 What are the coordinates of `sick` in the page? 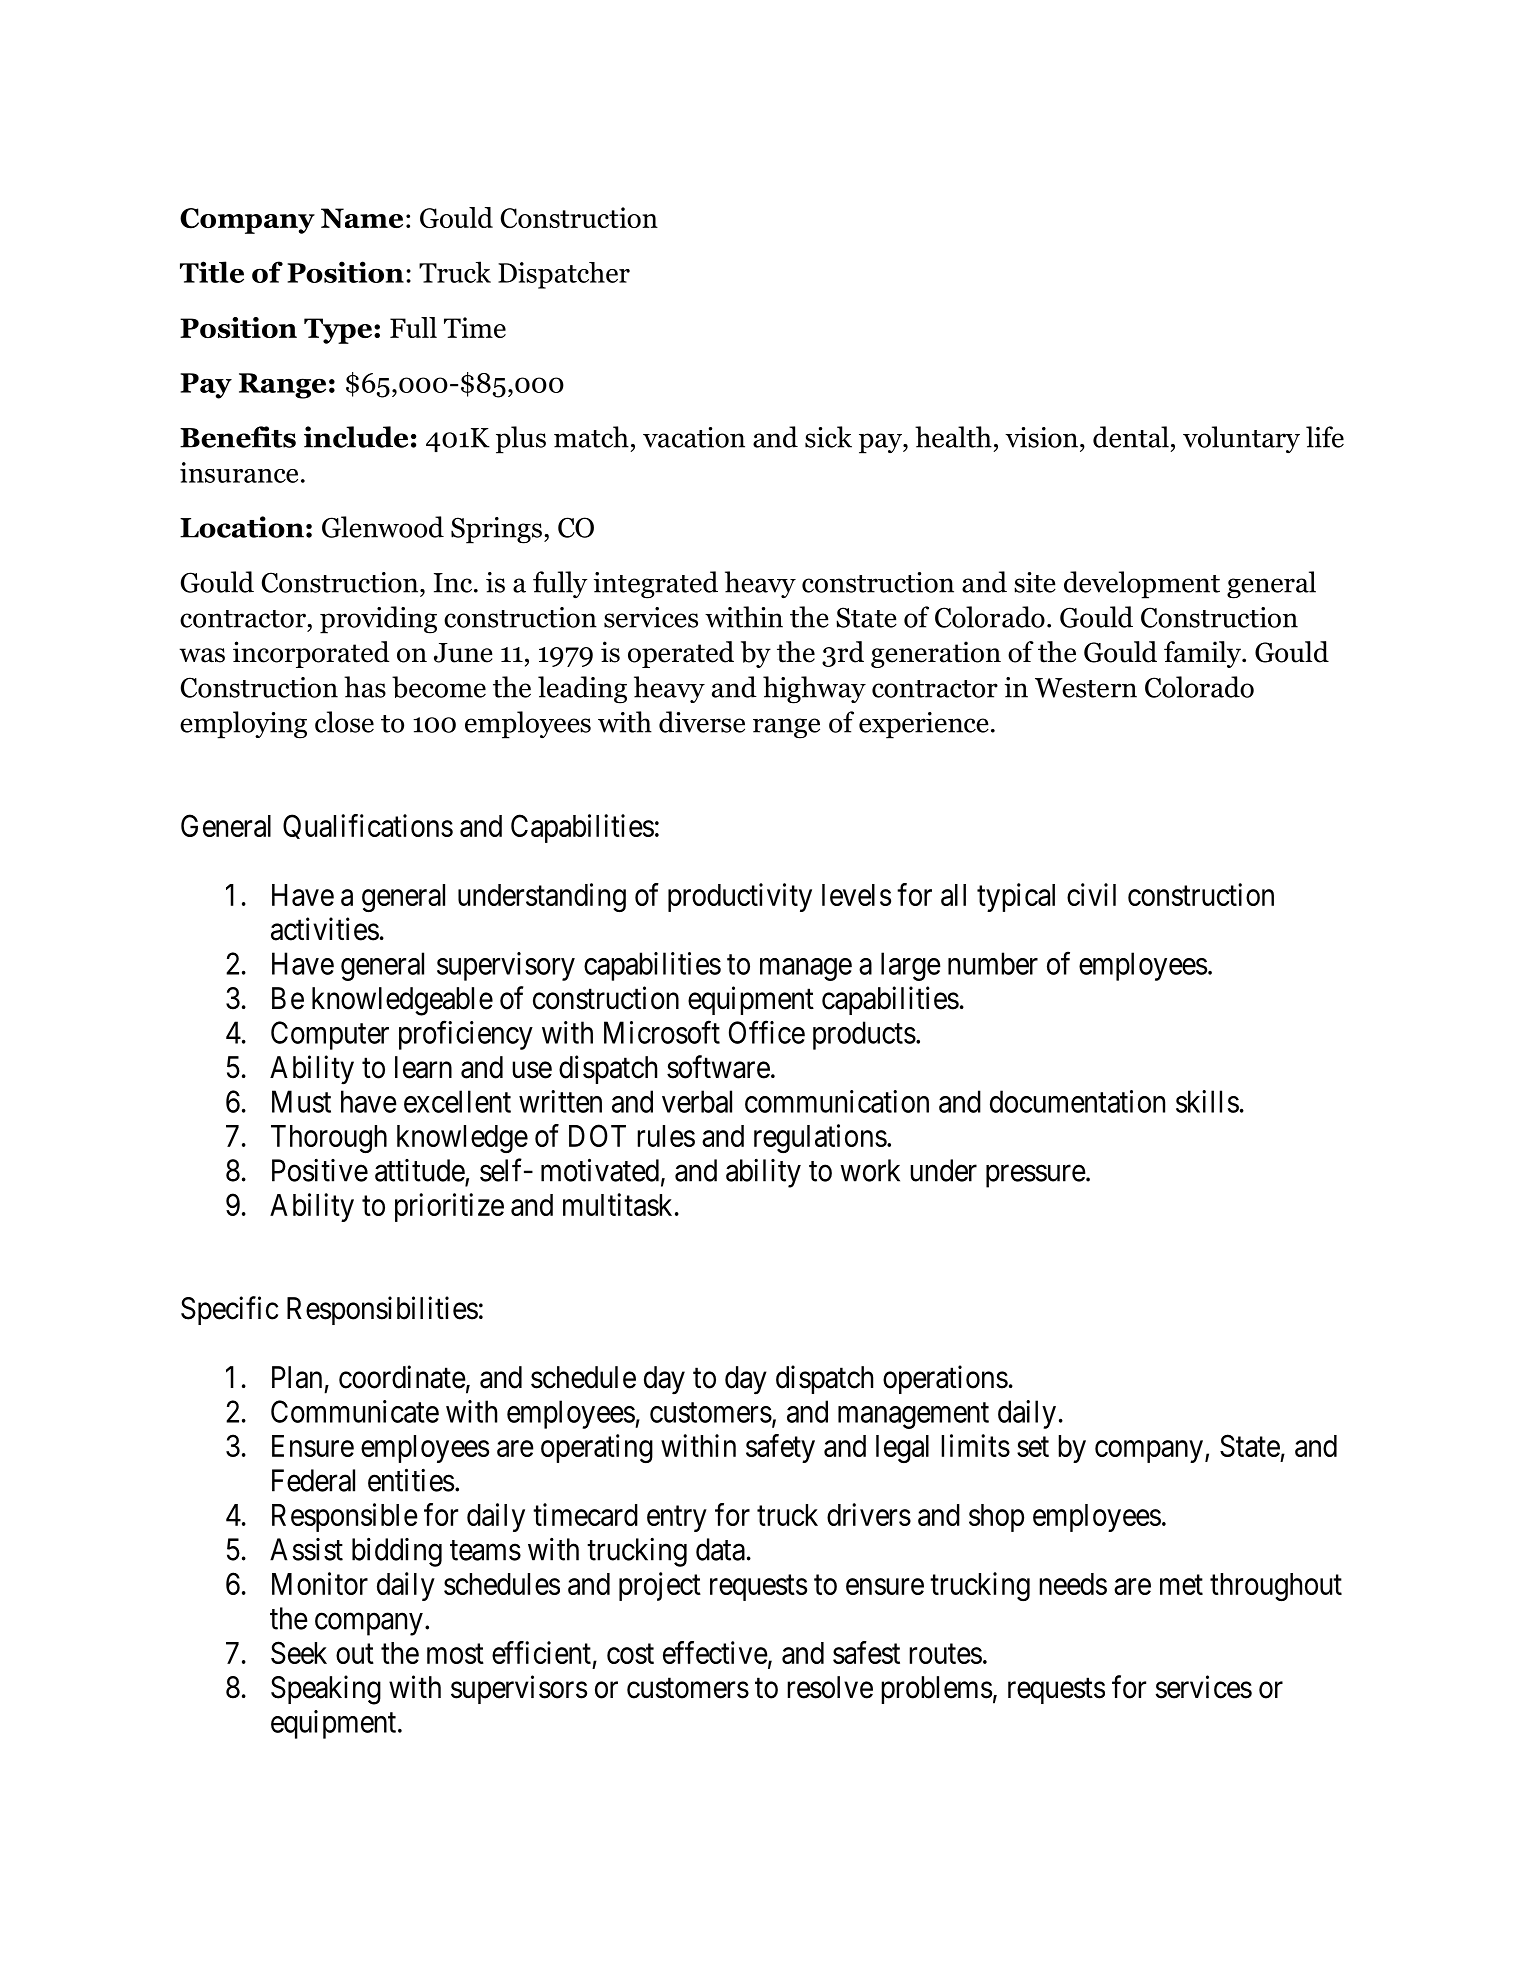 It's located at (828, 437).
